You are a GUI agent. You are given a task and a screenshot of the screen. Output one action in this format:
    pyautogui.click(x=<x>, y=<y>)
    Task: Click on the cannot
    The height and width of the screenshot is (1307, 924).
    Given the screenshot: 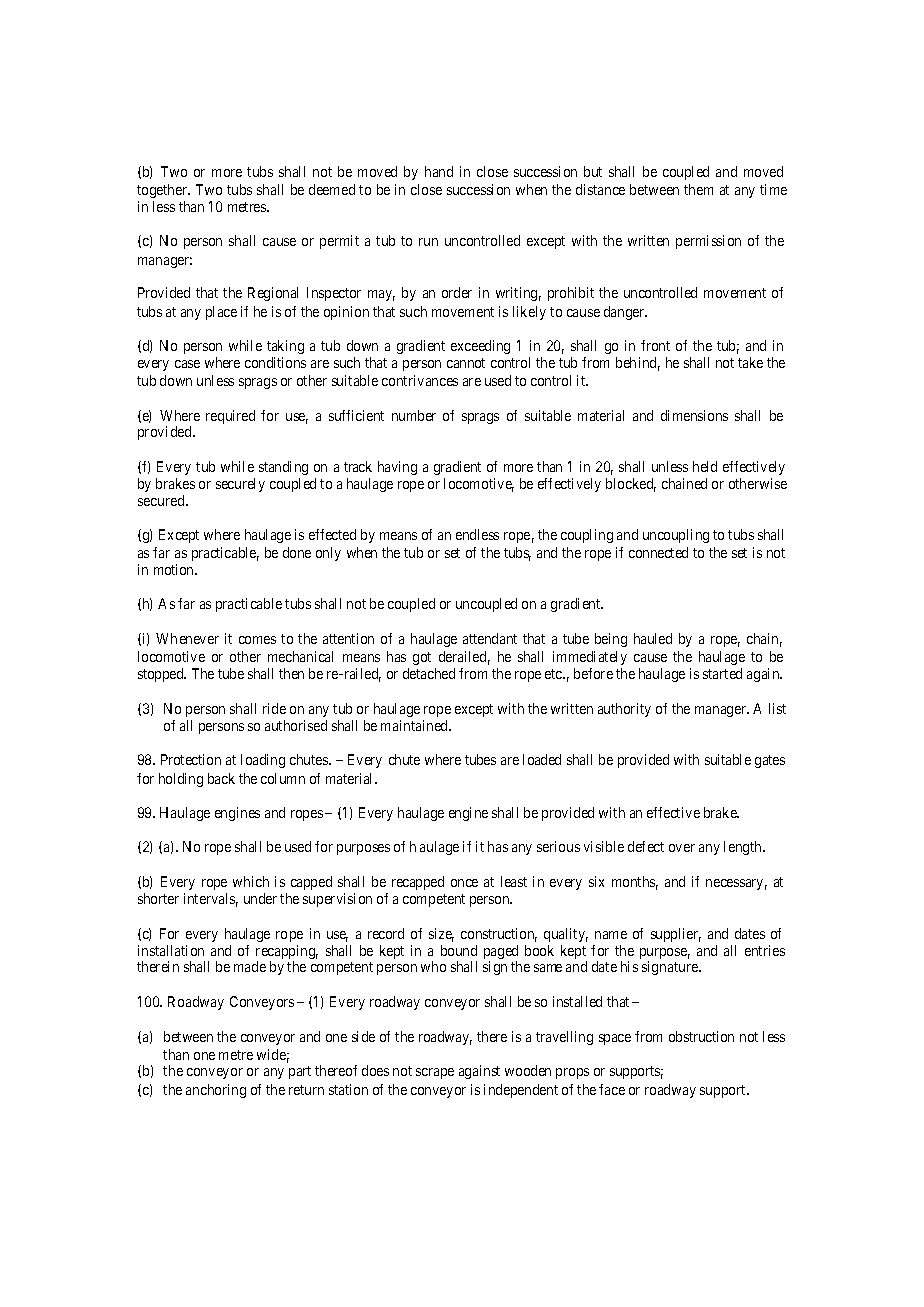 What is the action you would take?
    pyautogui.click(x=466, y=363)
